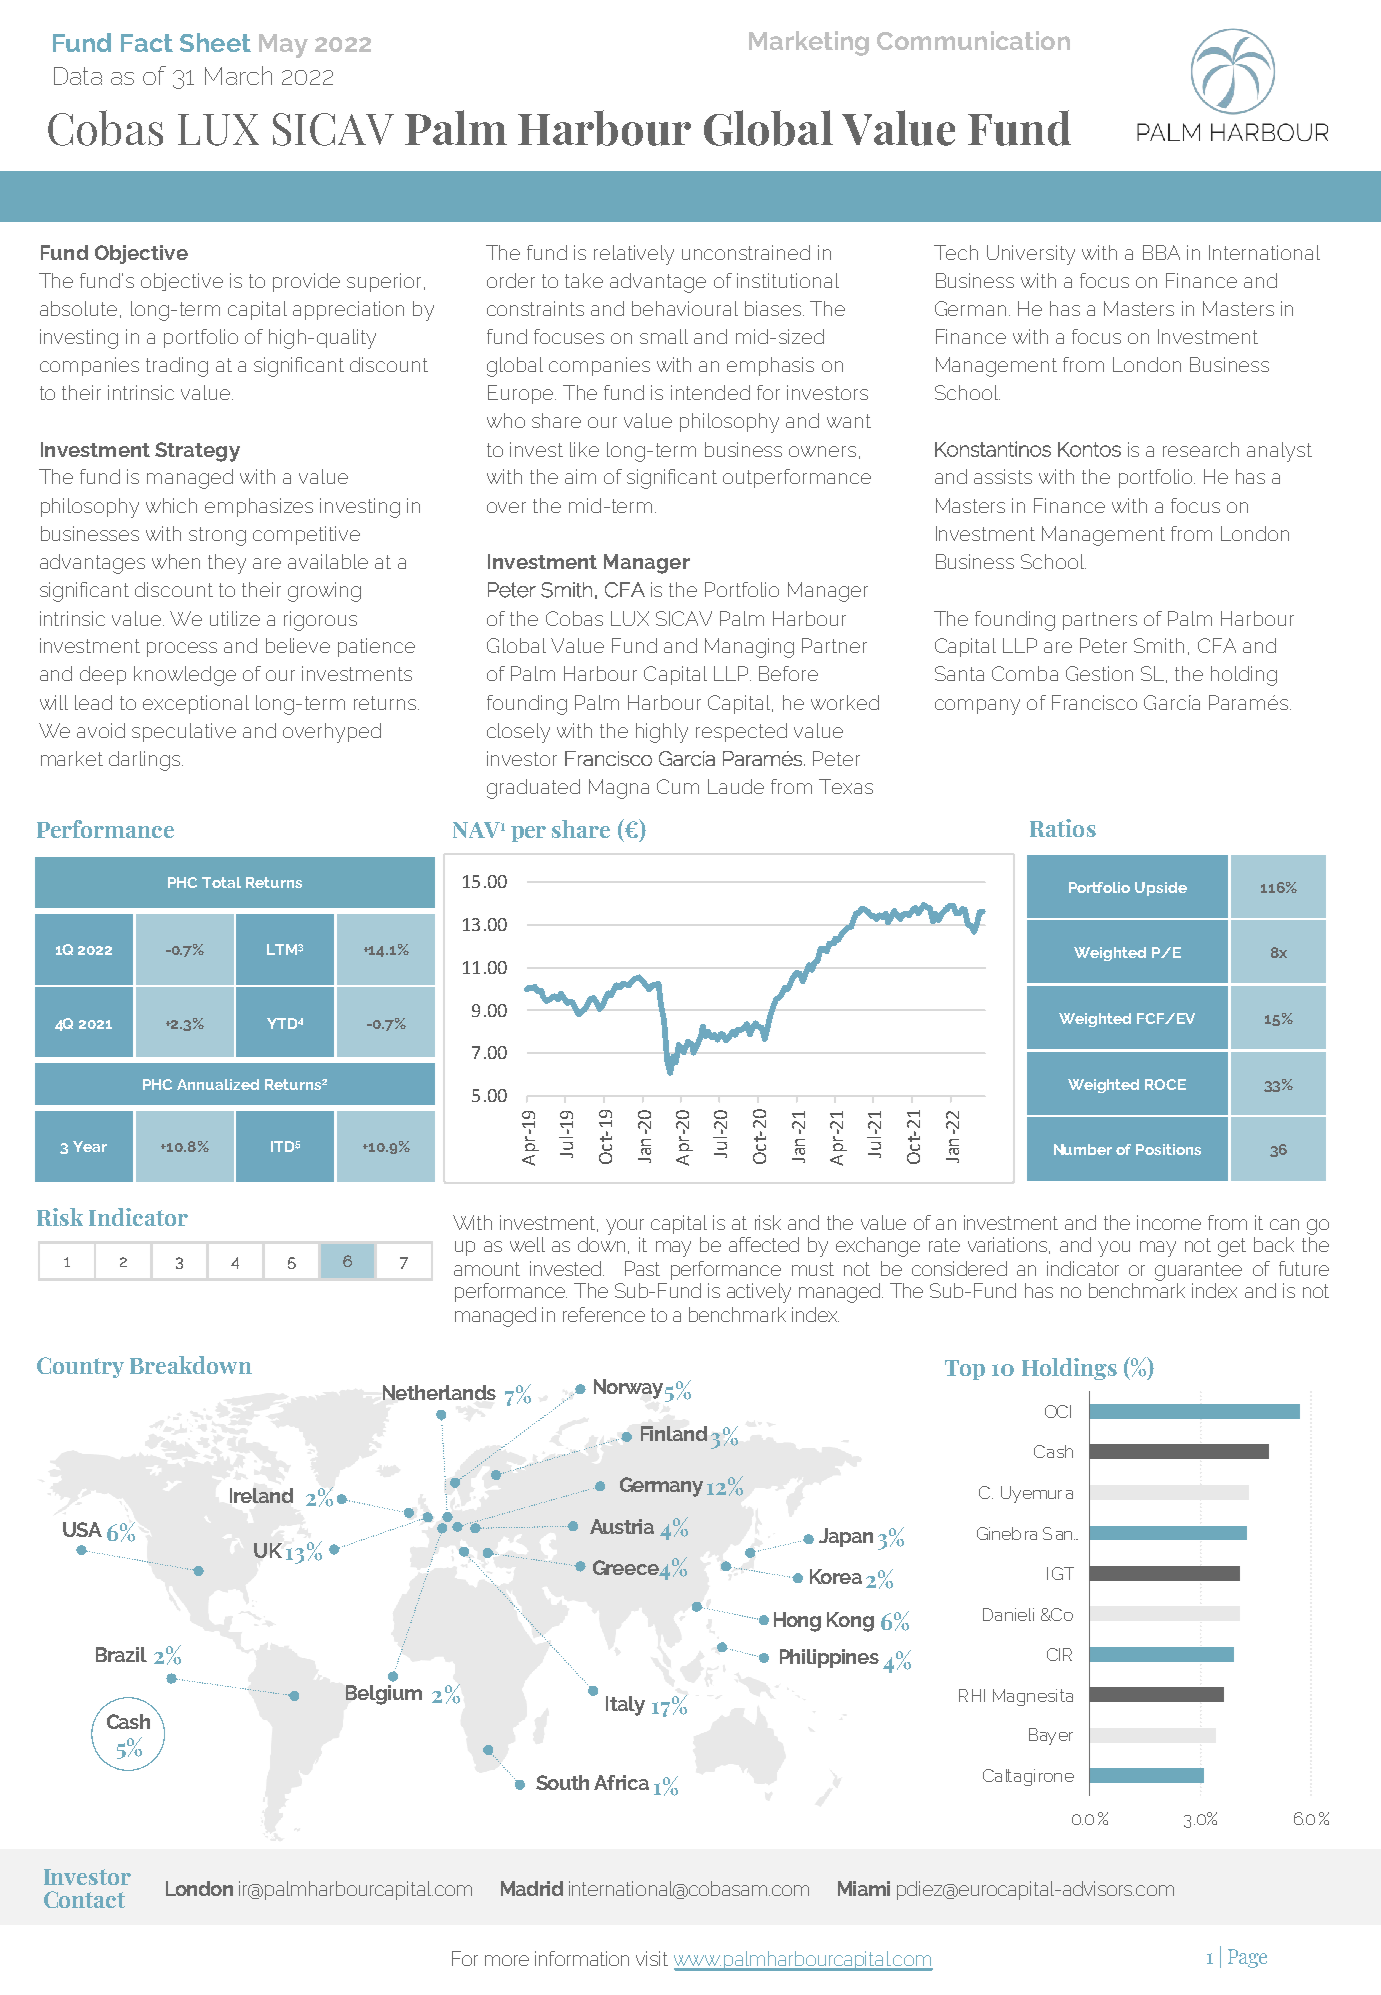  I want to click on aim, so click(580, 476).
